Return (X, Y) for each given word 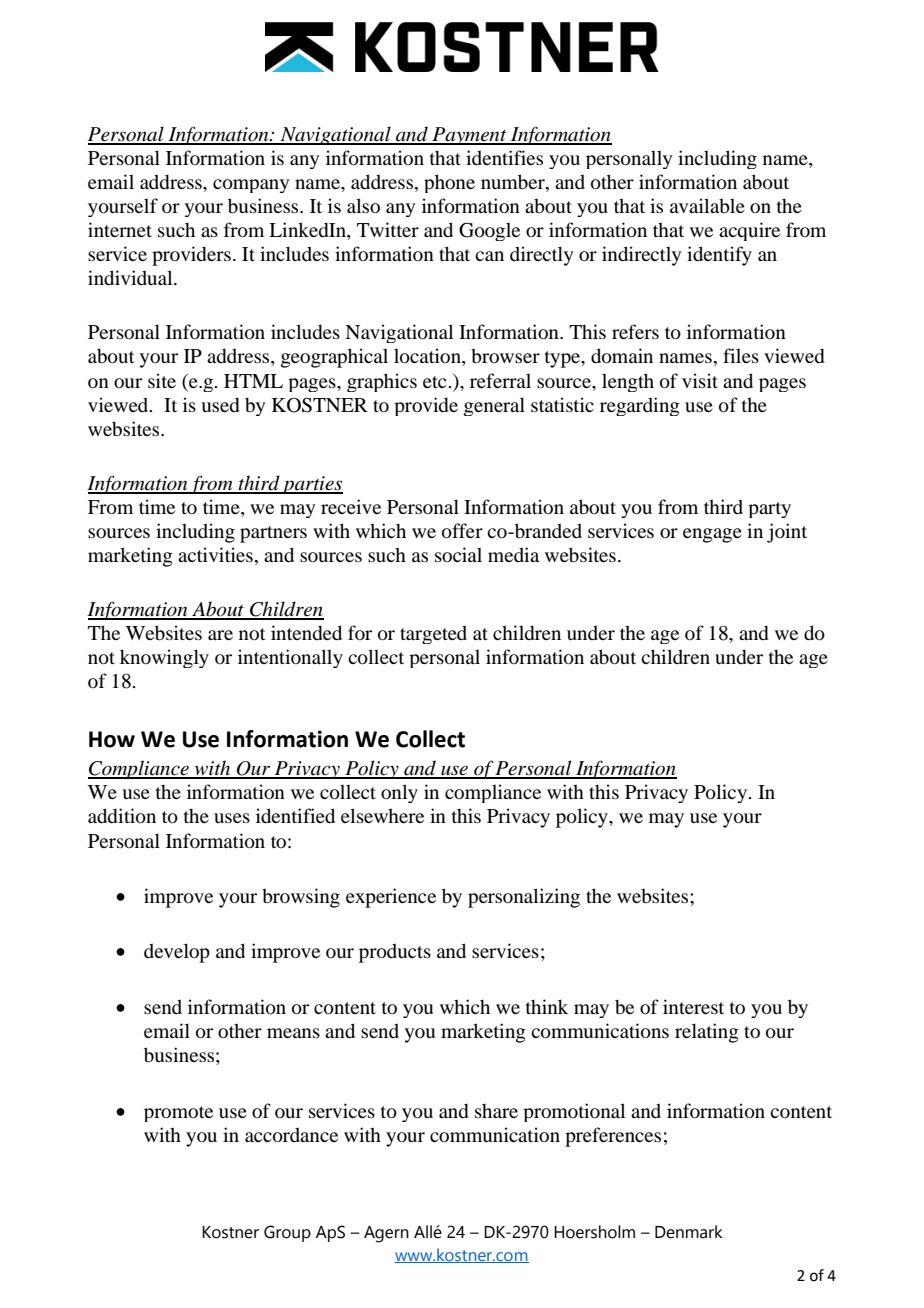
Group (287, 1233)
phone (449, 183)
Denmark (689, 1232)
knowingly (164, 658)
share (496, 1111)
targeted (433, 634)
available (707, 205)
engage (712, 535)
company (251, 186)
